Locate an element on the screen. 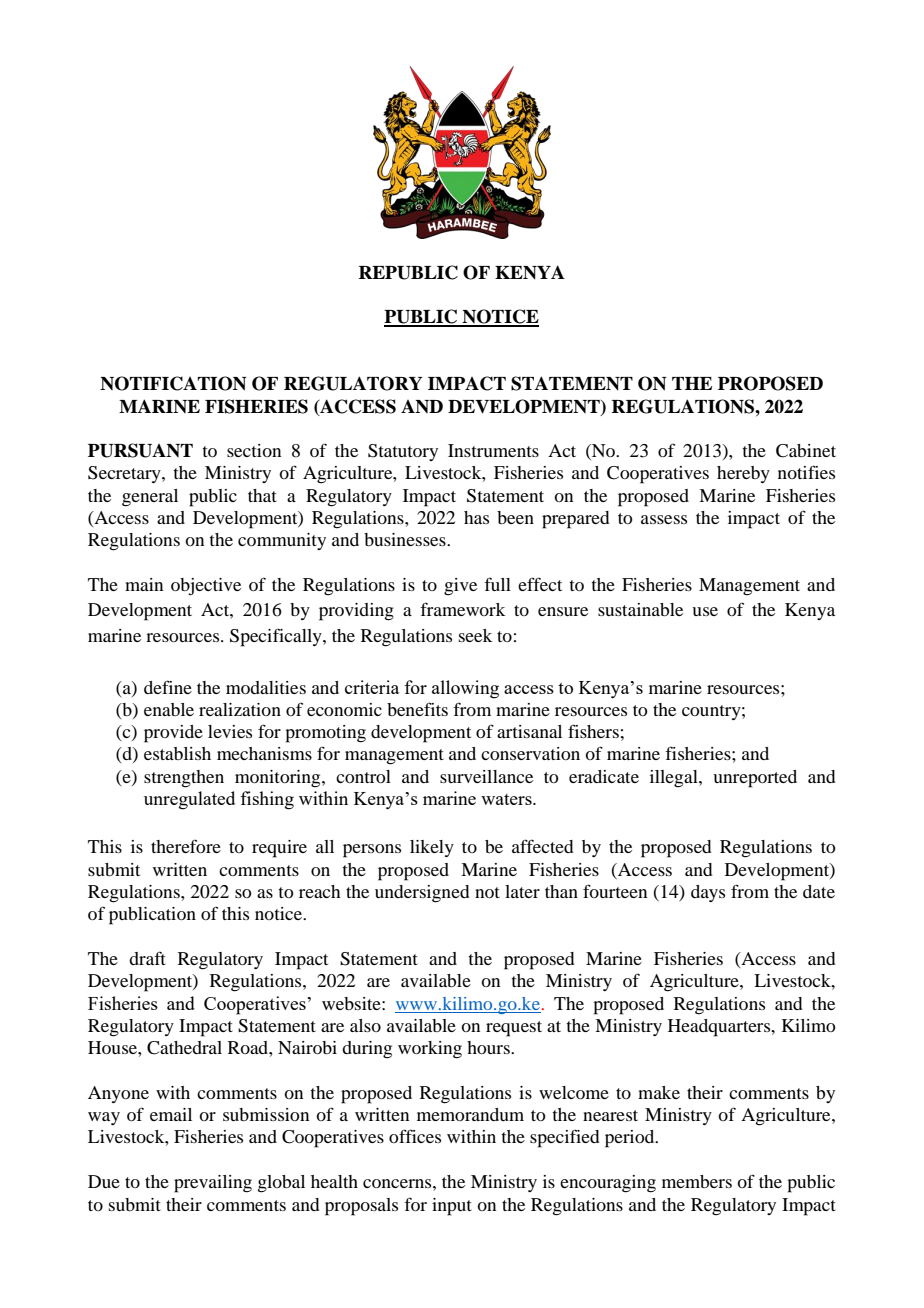 The width and height of the screenshot is (924, 1308). assess is located at coordinates (664, 519).
